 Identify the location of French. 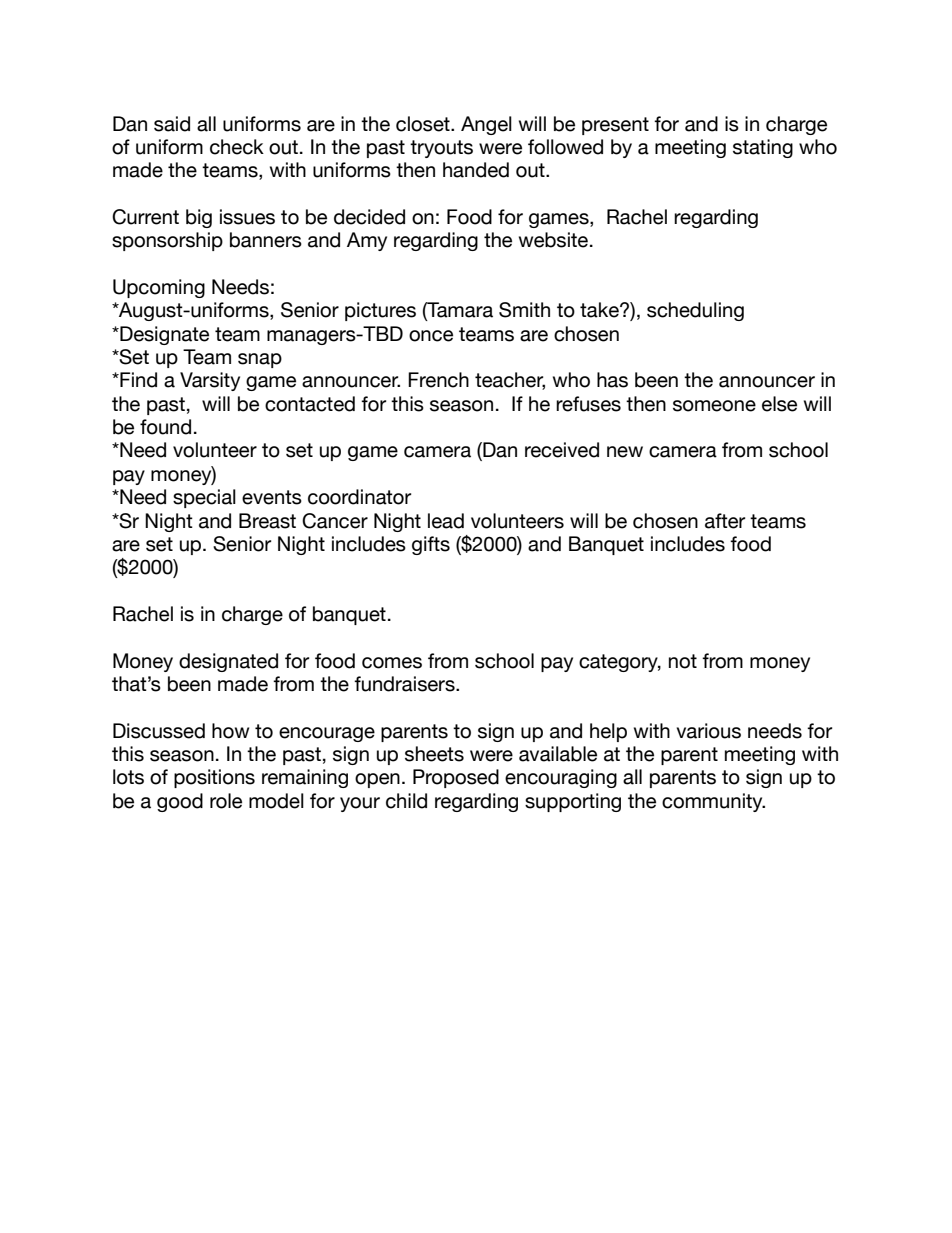
(438, 380).
